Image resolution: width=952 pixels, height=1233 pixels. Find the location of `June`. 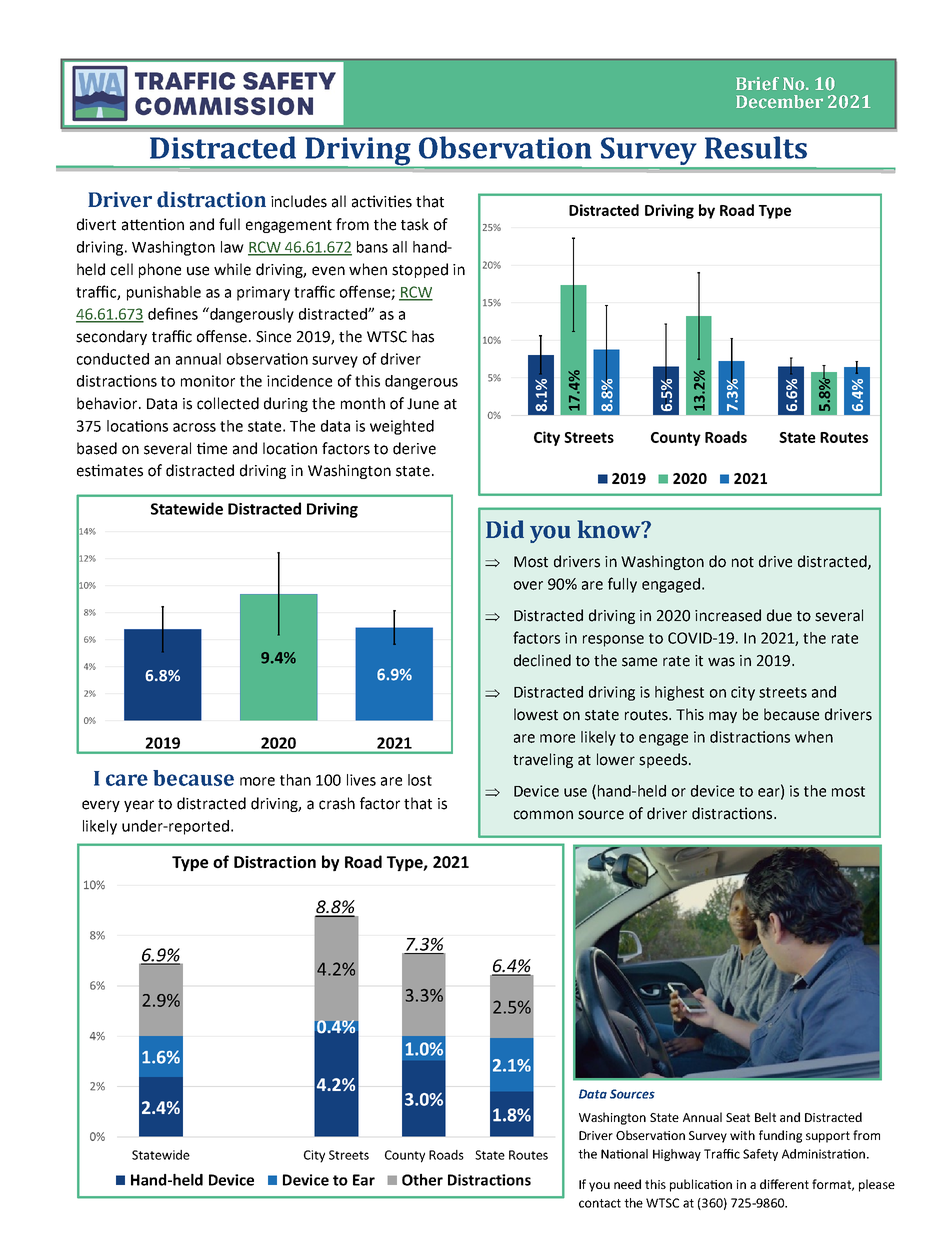

June is located at coordinates (423, 404).
